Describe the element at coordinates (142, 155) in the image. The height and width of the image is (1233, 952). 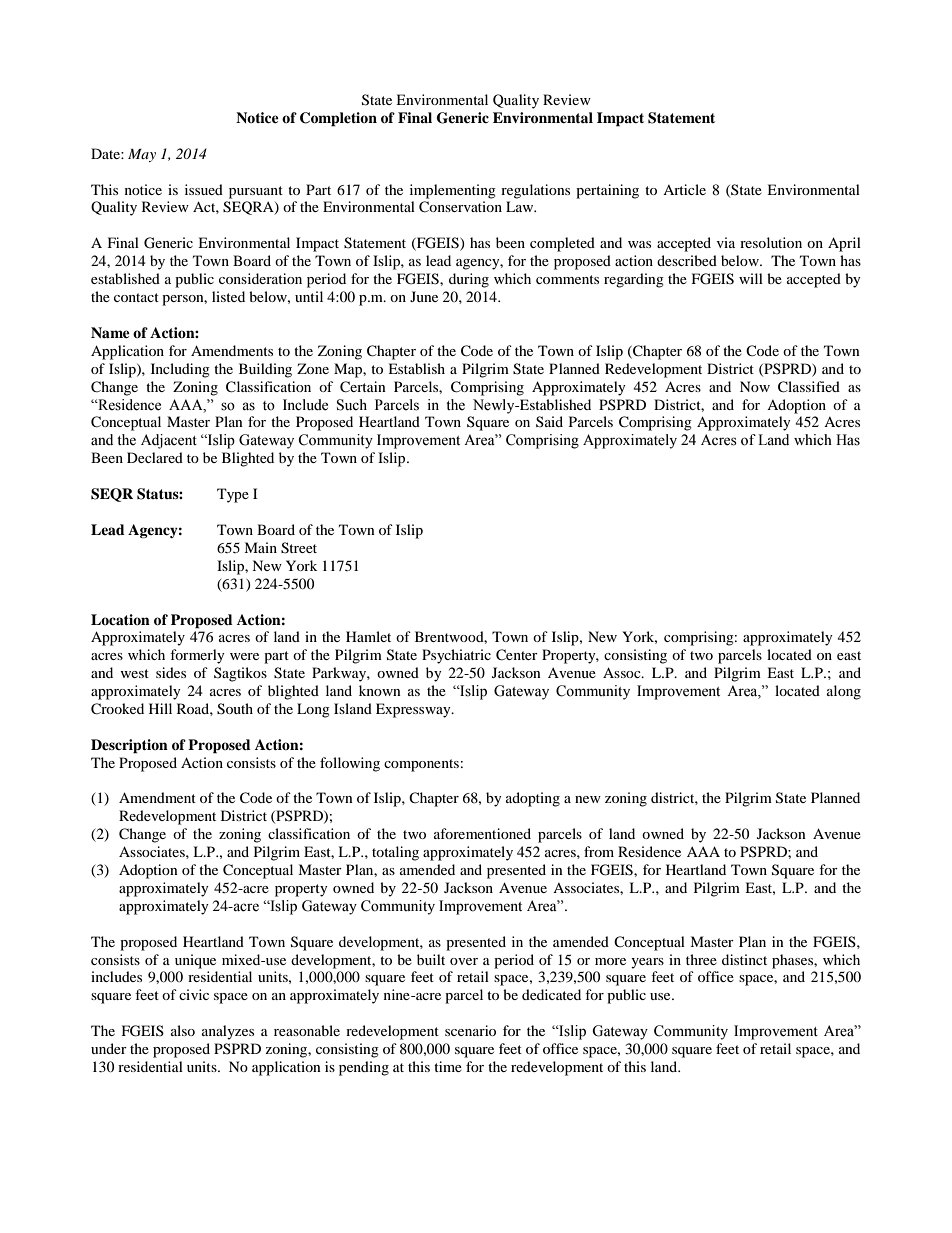
I see `May` at that location.
